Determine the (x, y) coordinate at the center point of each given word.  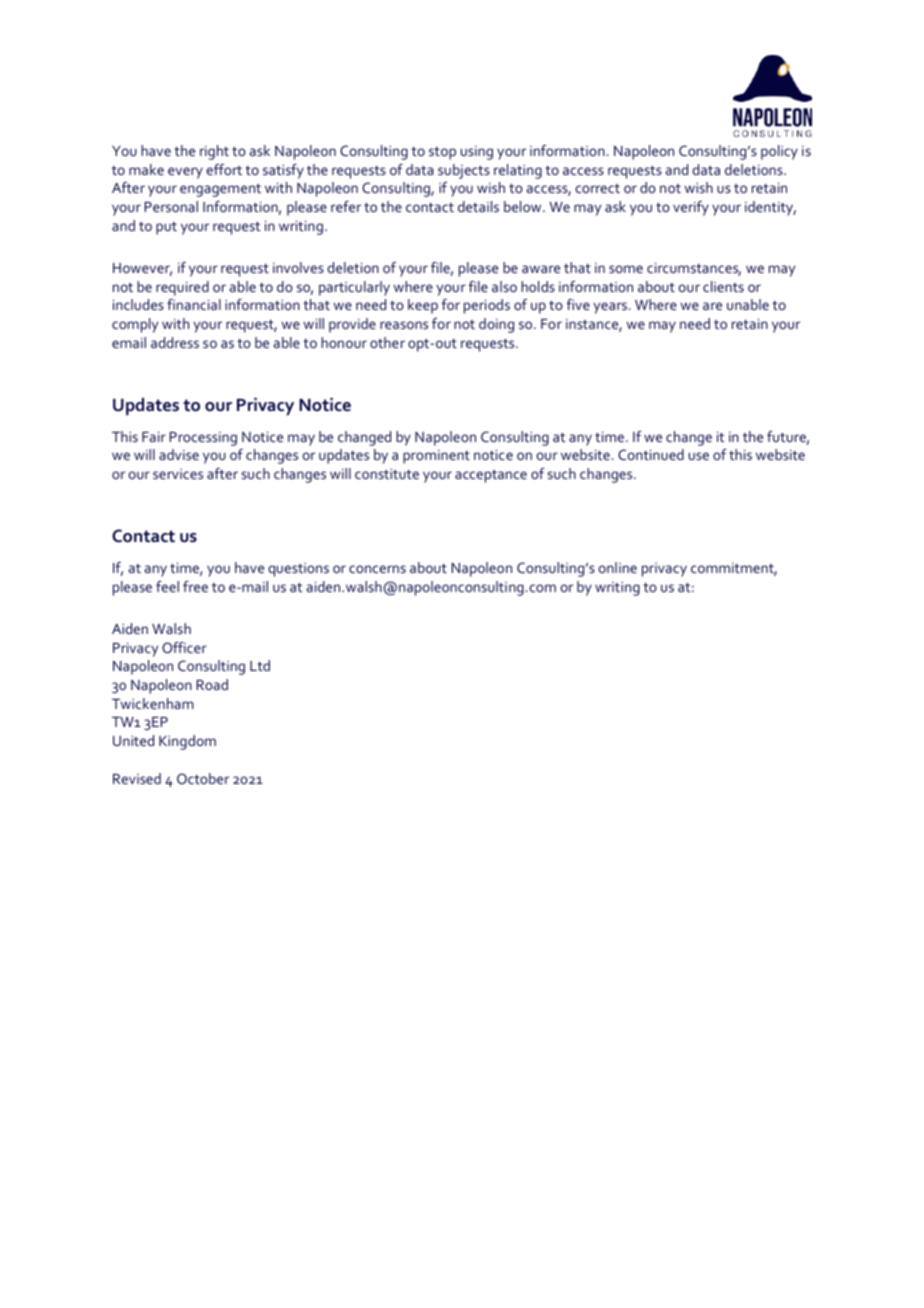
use (699, 456)
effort (224, 169)
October (203, 778)
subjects (464, 171)
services (178, 474)
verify (691, 208)
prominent (436, 457)
